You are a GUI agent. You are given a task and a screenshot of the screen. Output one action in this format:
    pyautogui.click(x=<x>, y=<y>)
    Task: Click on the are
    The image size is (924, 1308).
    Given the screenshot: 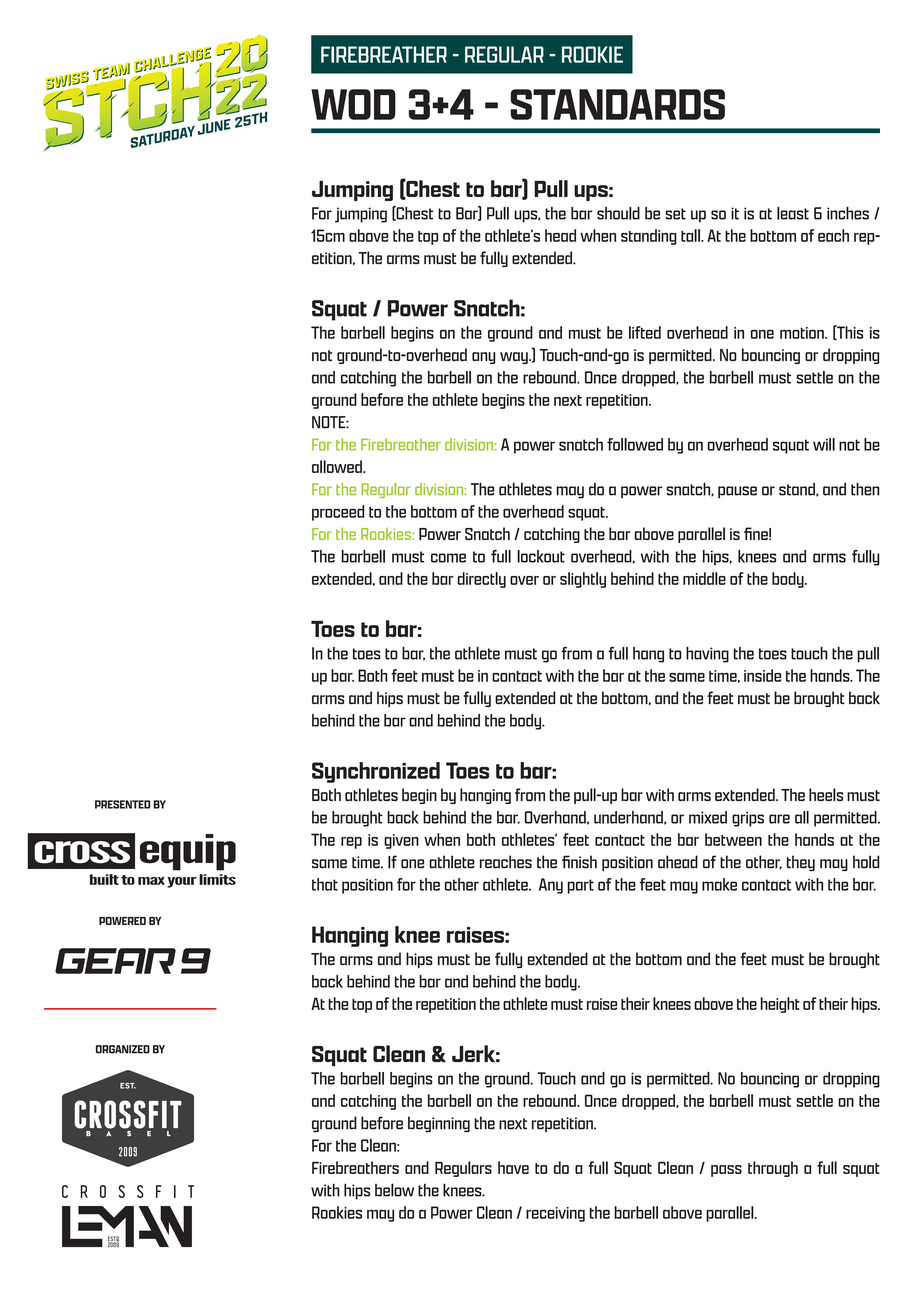 What is the action you would take?
    pyautogui.click(x=779, y=819)
